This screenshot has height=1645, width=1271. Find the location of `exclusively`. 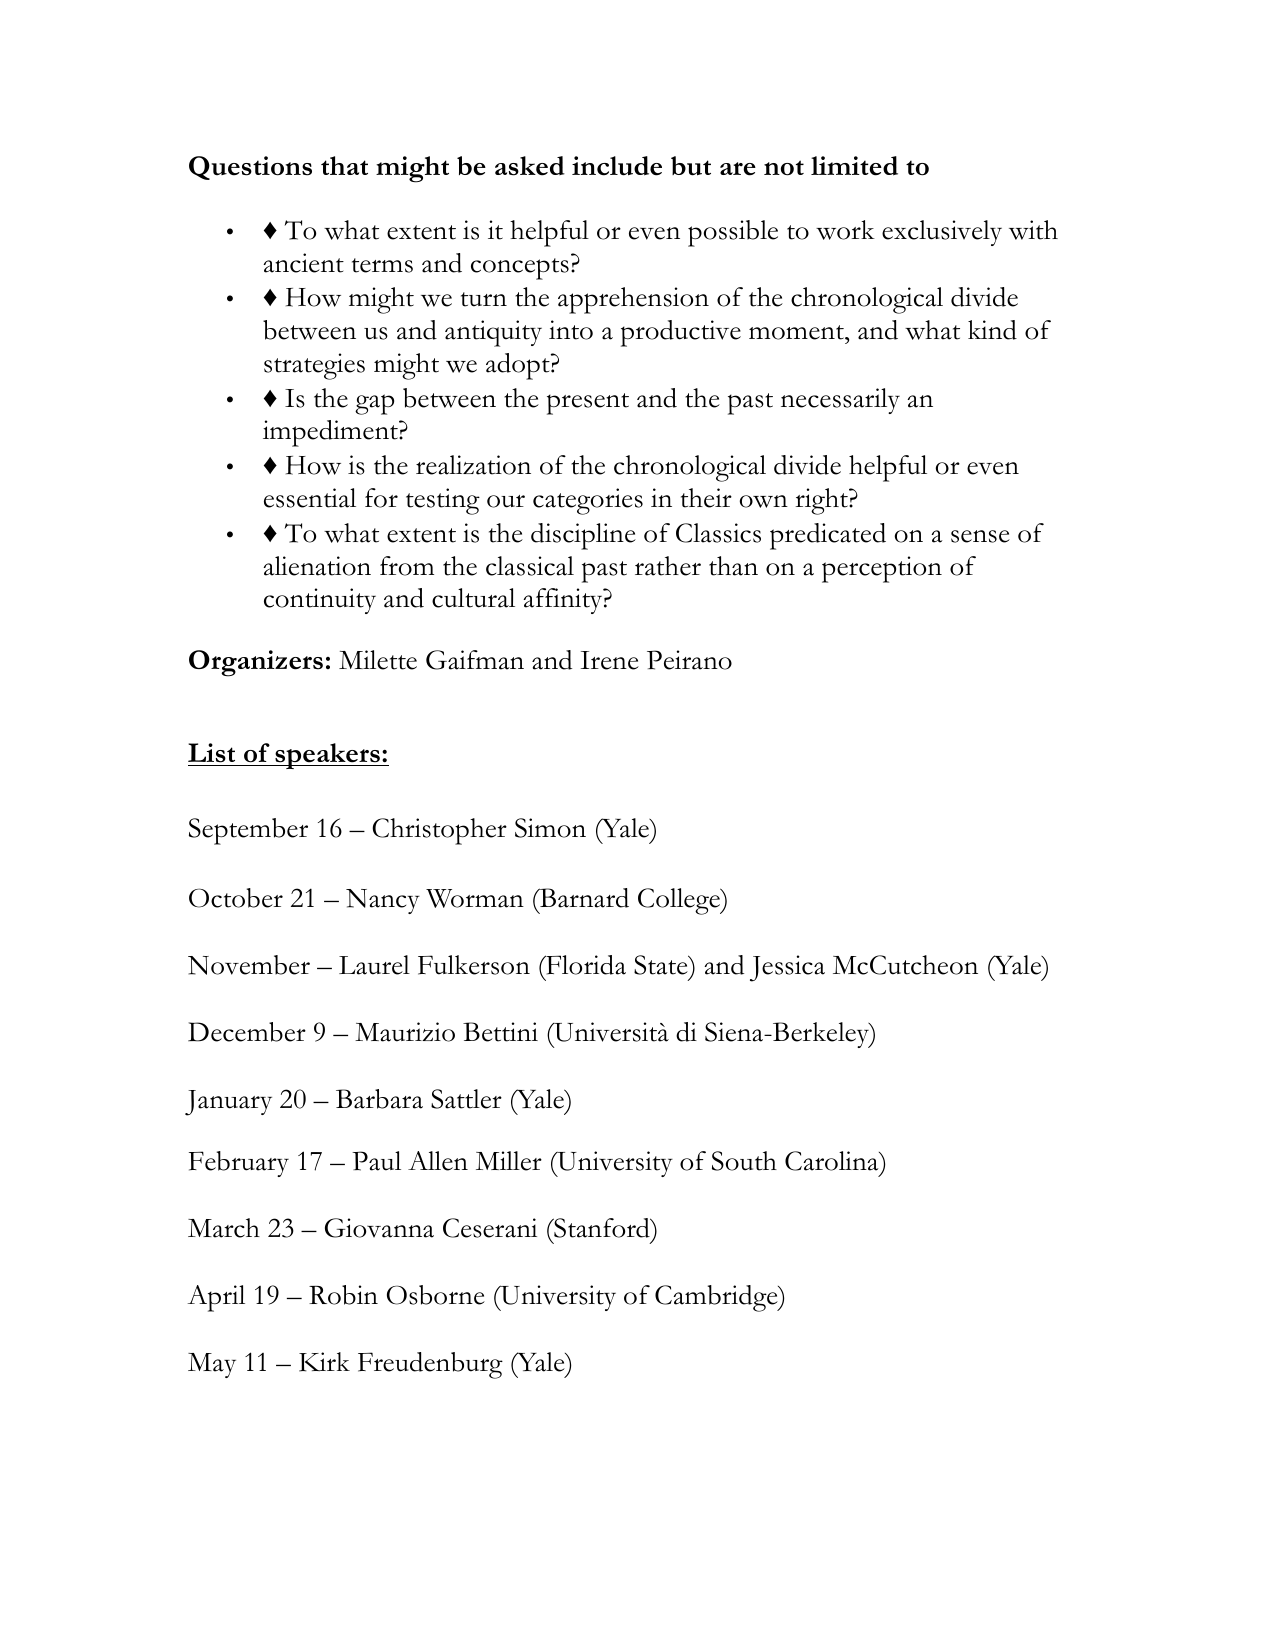

exclusively is located at coordinates (942, 233).
